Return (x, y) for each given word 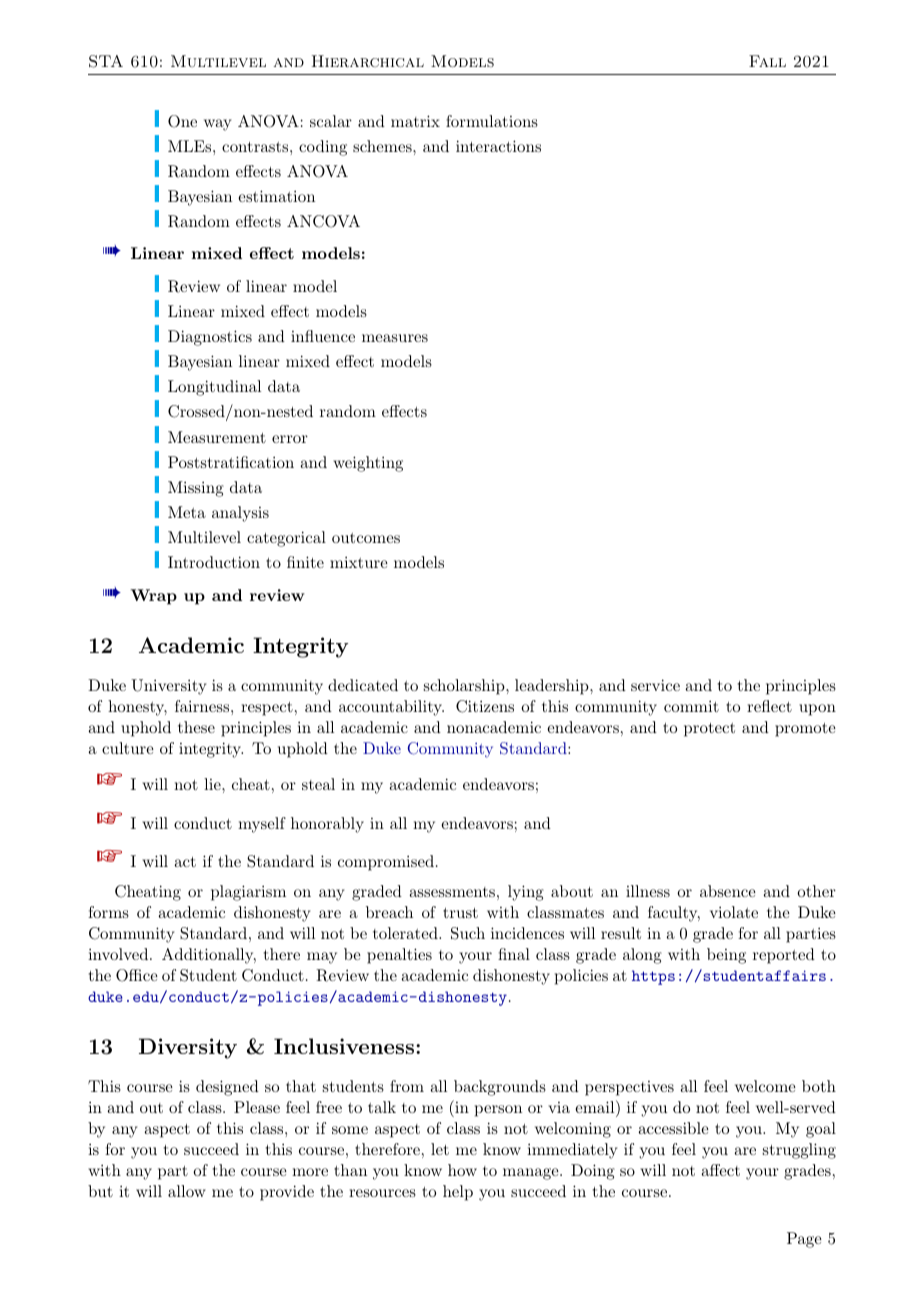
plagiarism (248, 893)
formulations (492, 121)
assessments (452, 892)
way (217, 125)
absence (728, 891)
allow (187, 1191)
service (655, 685)
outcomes (366, 538)
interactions (498, 146)
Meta (187, 512)
